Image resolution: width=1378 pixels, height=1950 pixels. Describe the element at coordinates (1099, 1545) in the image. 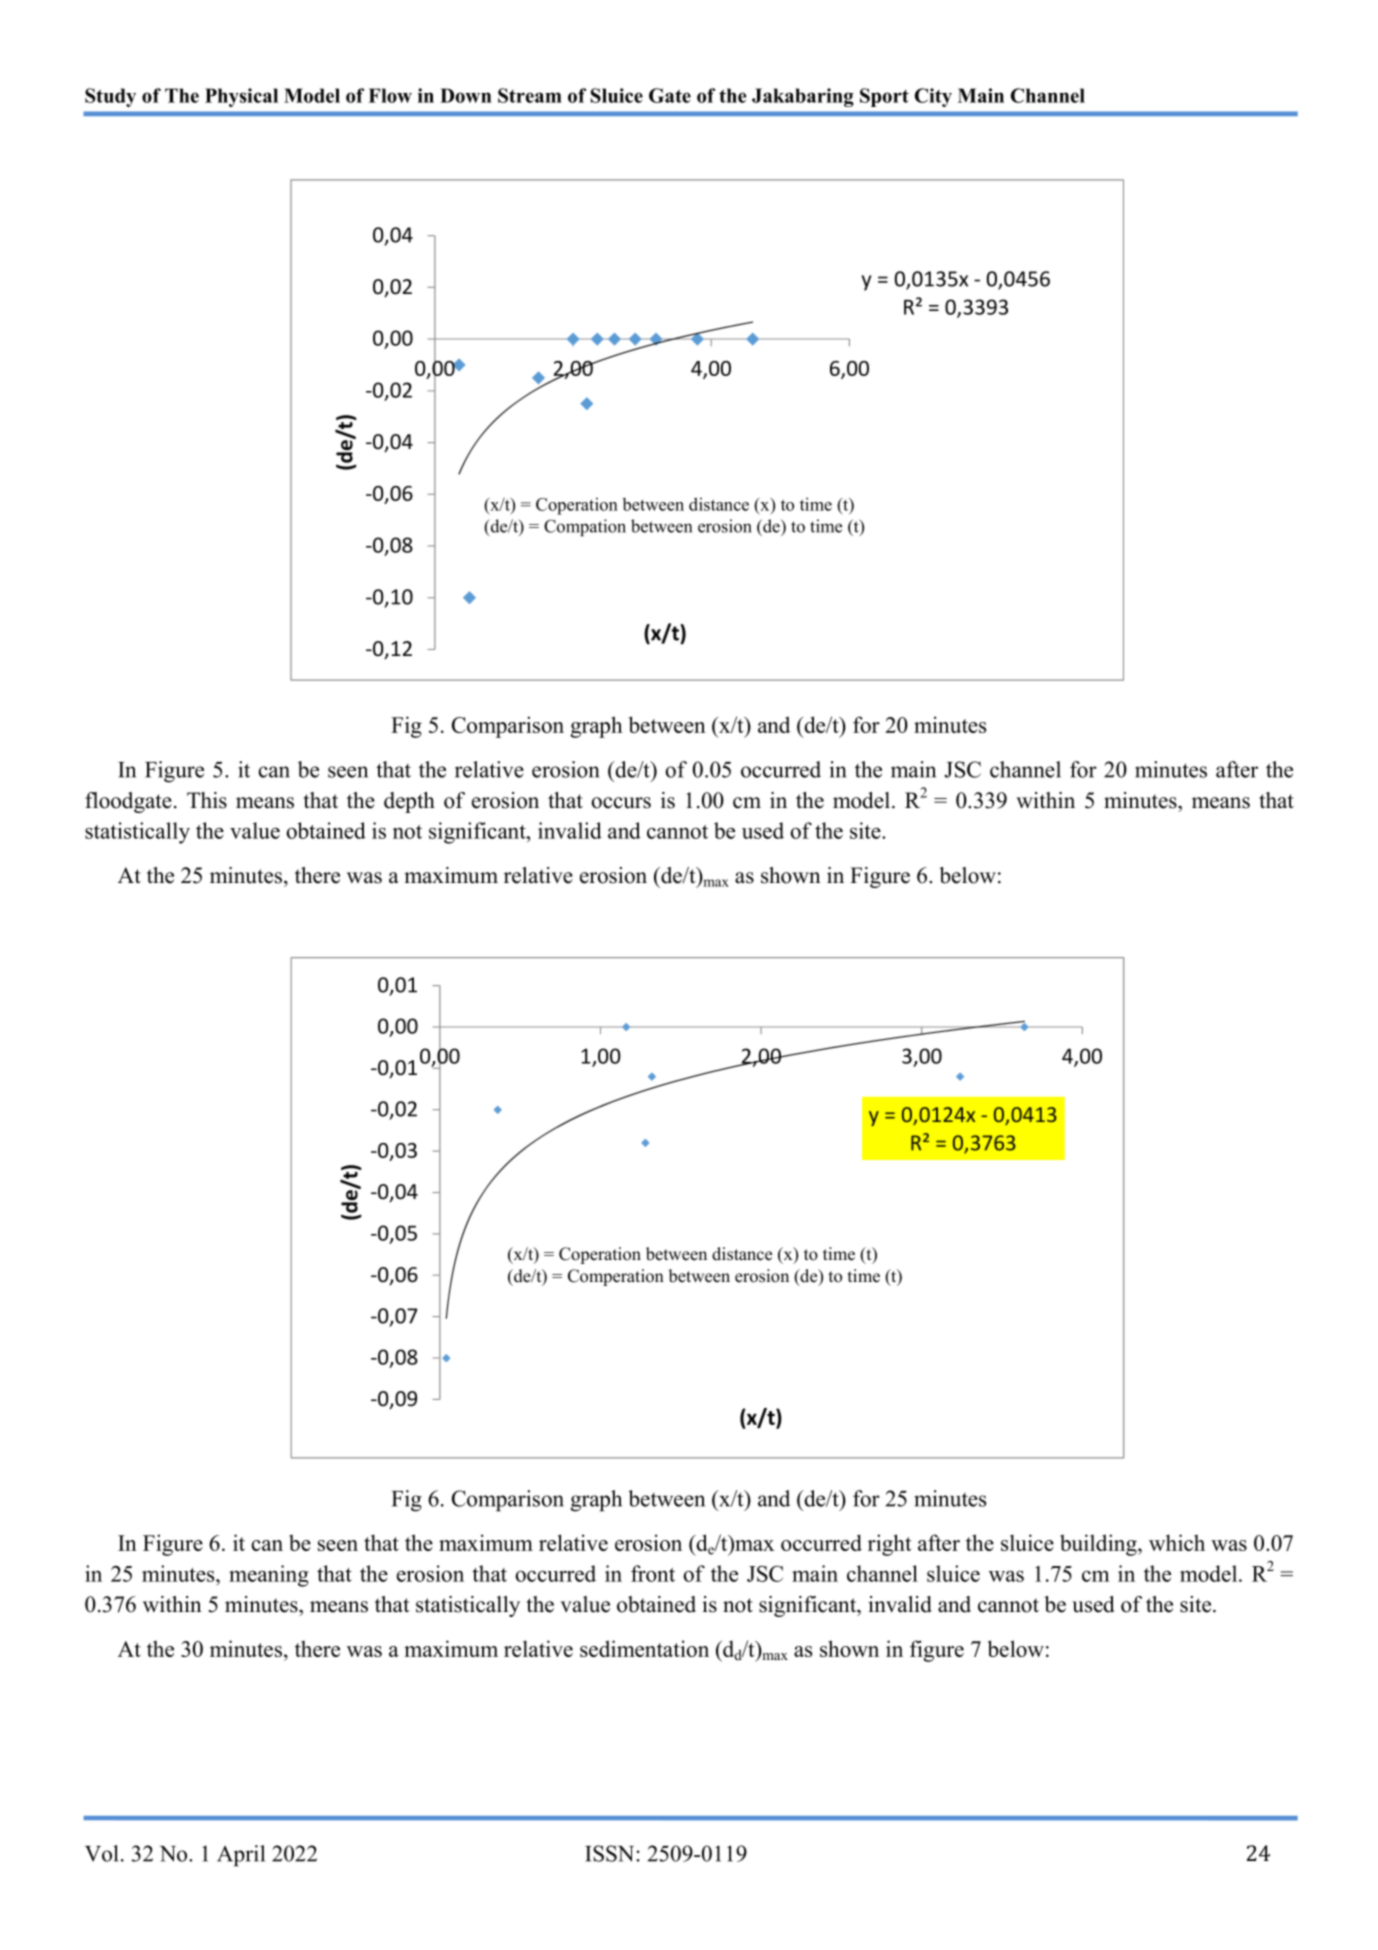

I see `building` at that location.
